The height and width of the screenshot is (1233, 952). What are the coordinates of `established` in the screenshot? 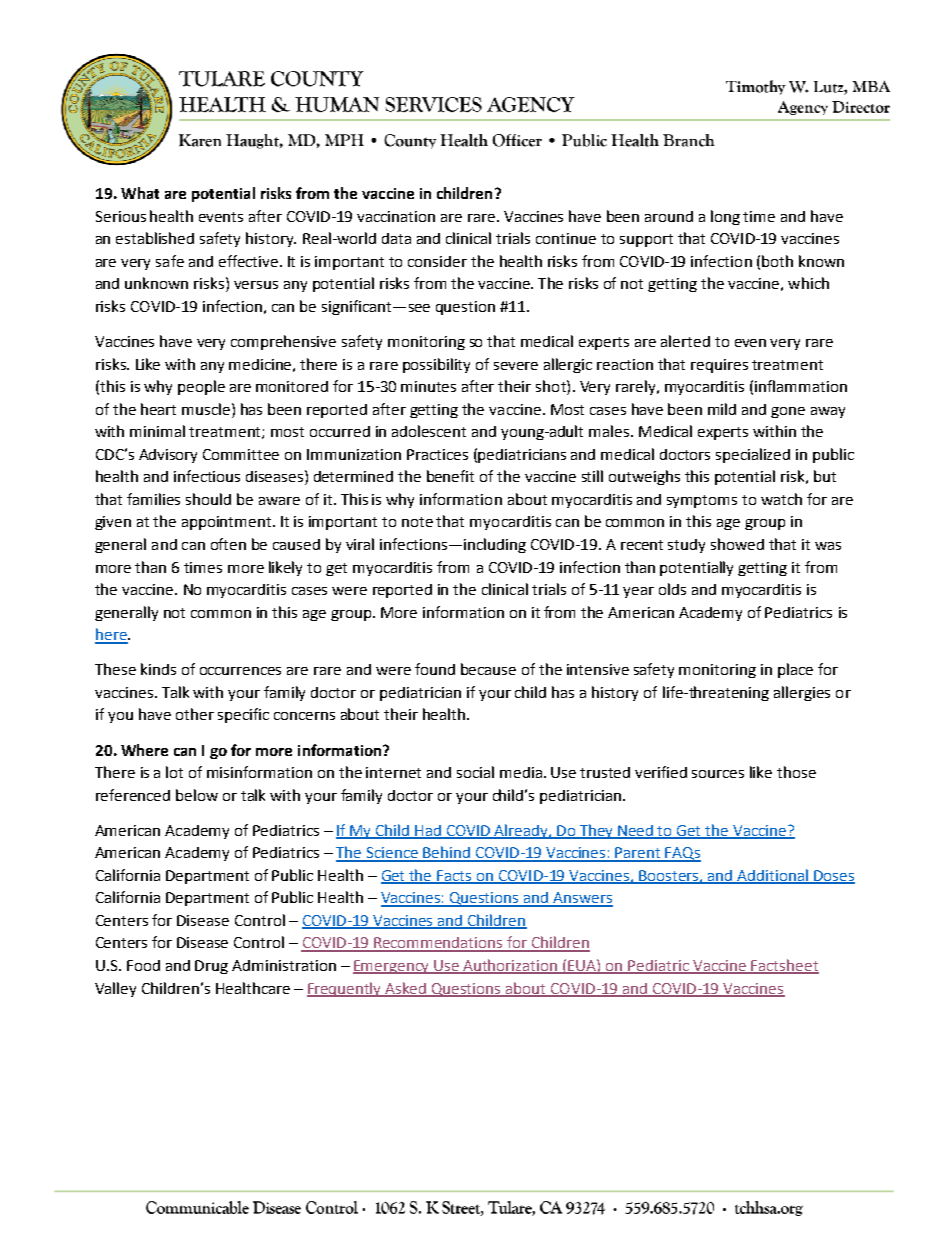 It's located at (155, 238).
